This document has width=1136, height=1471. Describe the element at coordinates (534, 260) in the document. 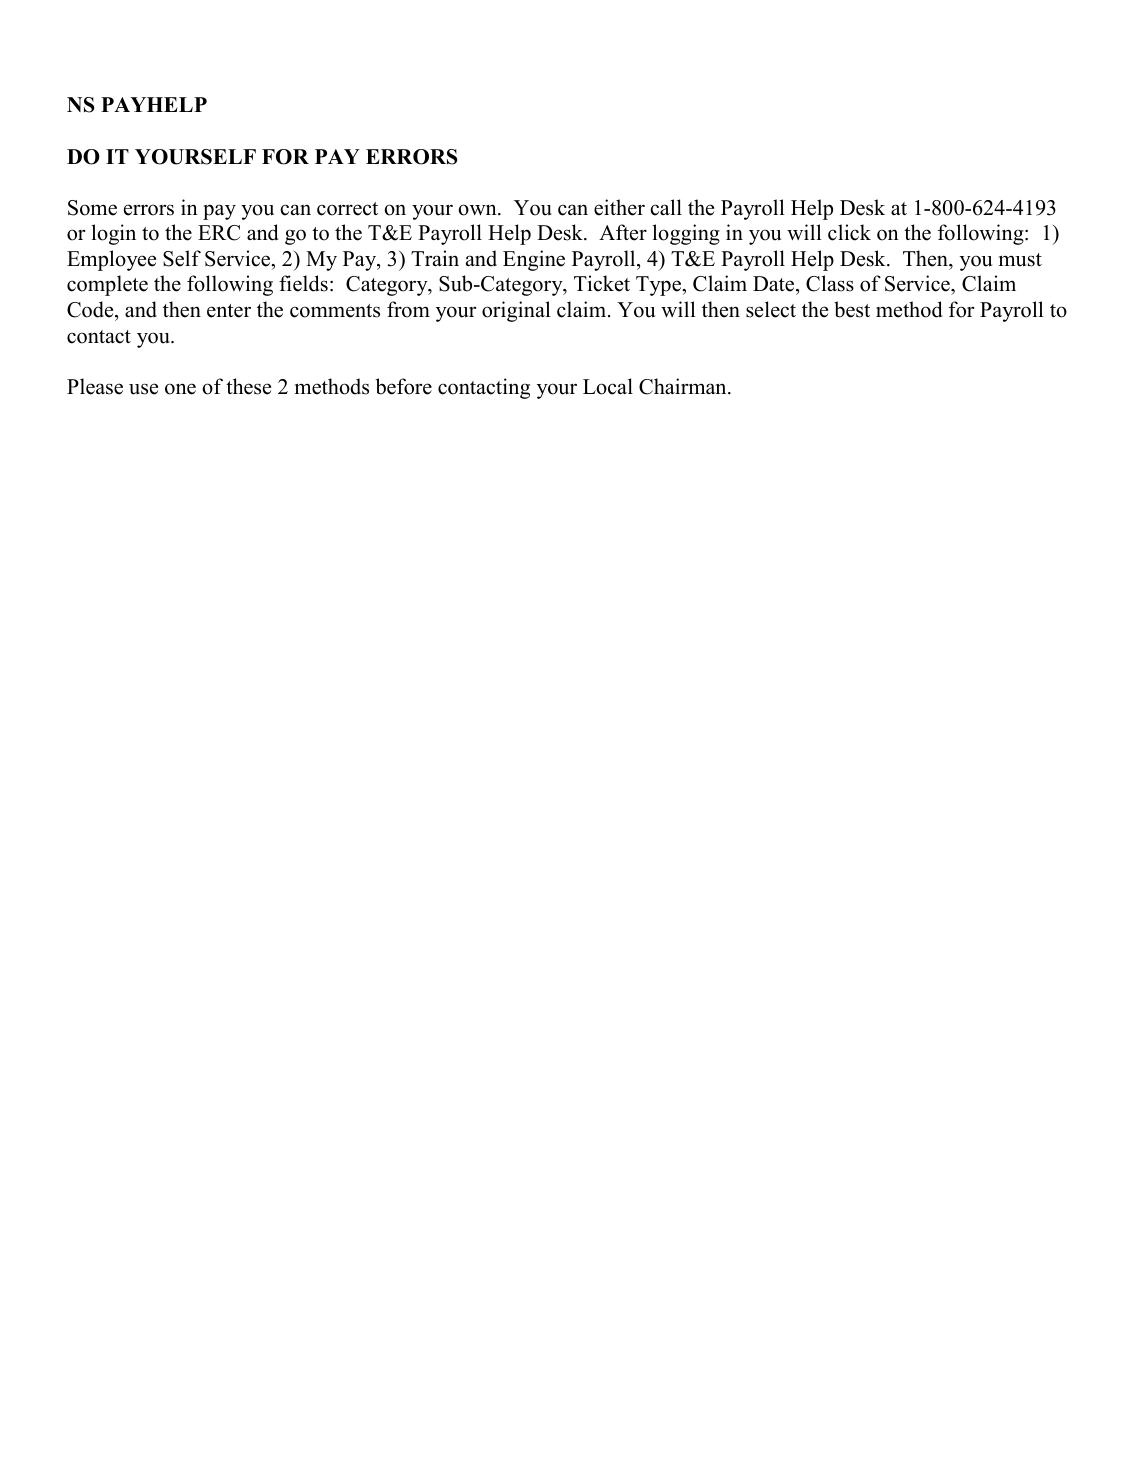

I see `Engine` at that location.
